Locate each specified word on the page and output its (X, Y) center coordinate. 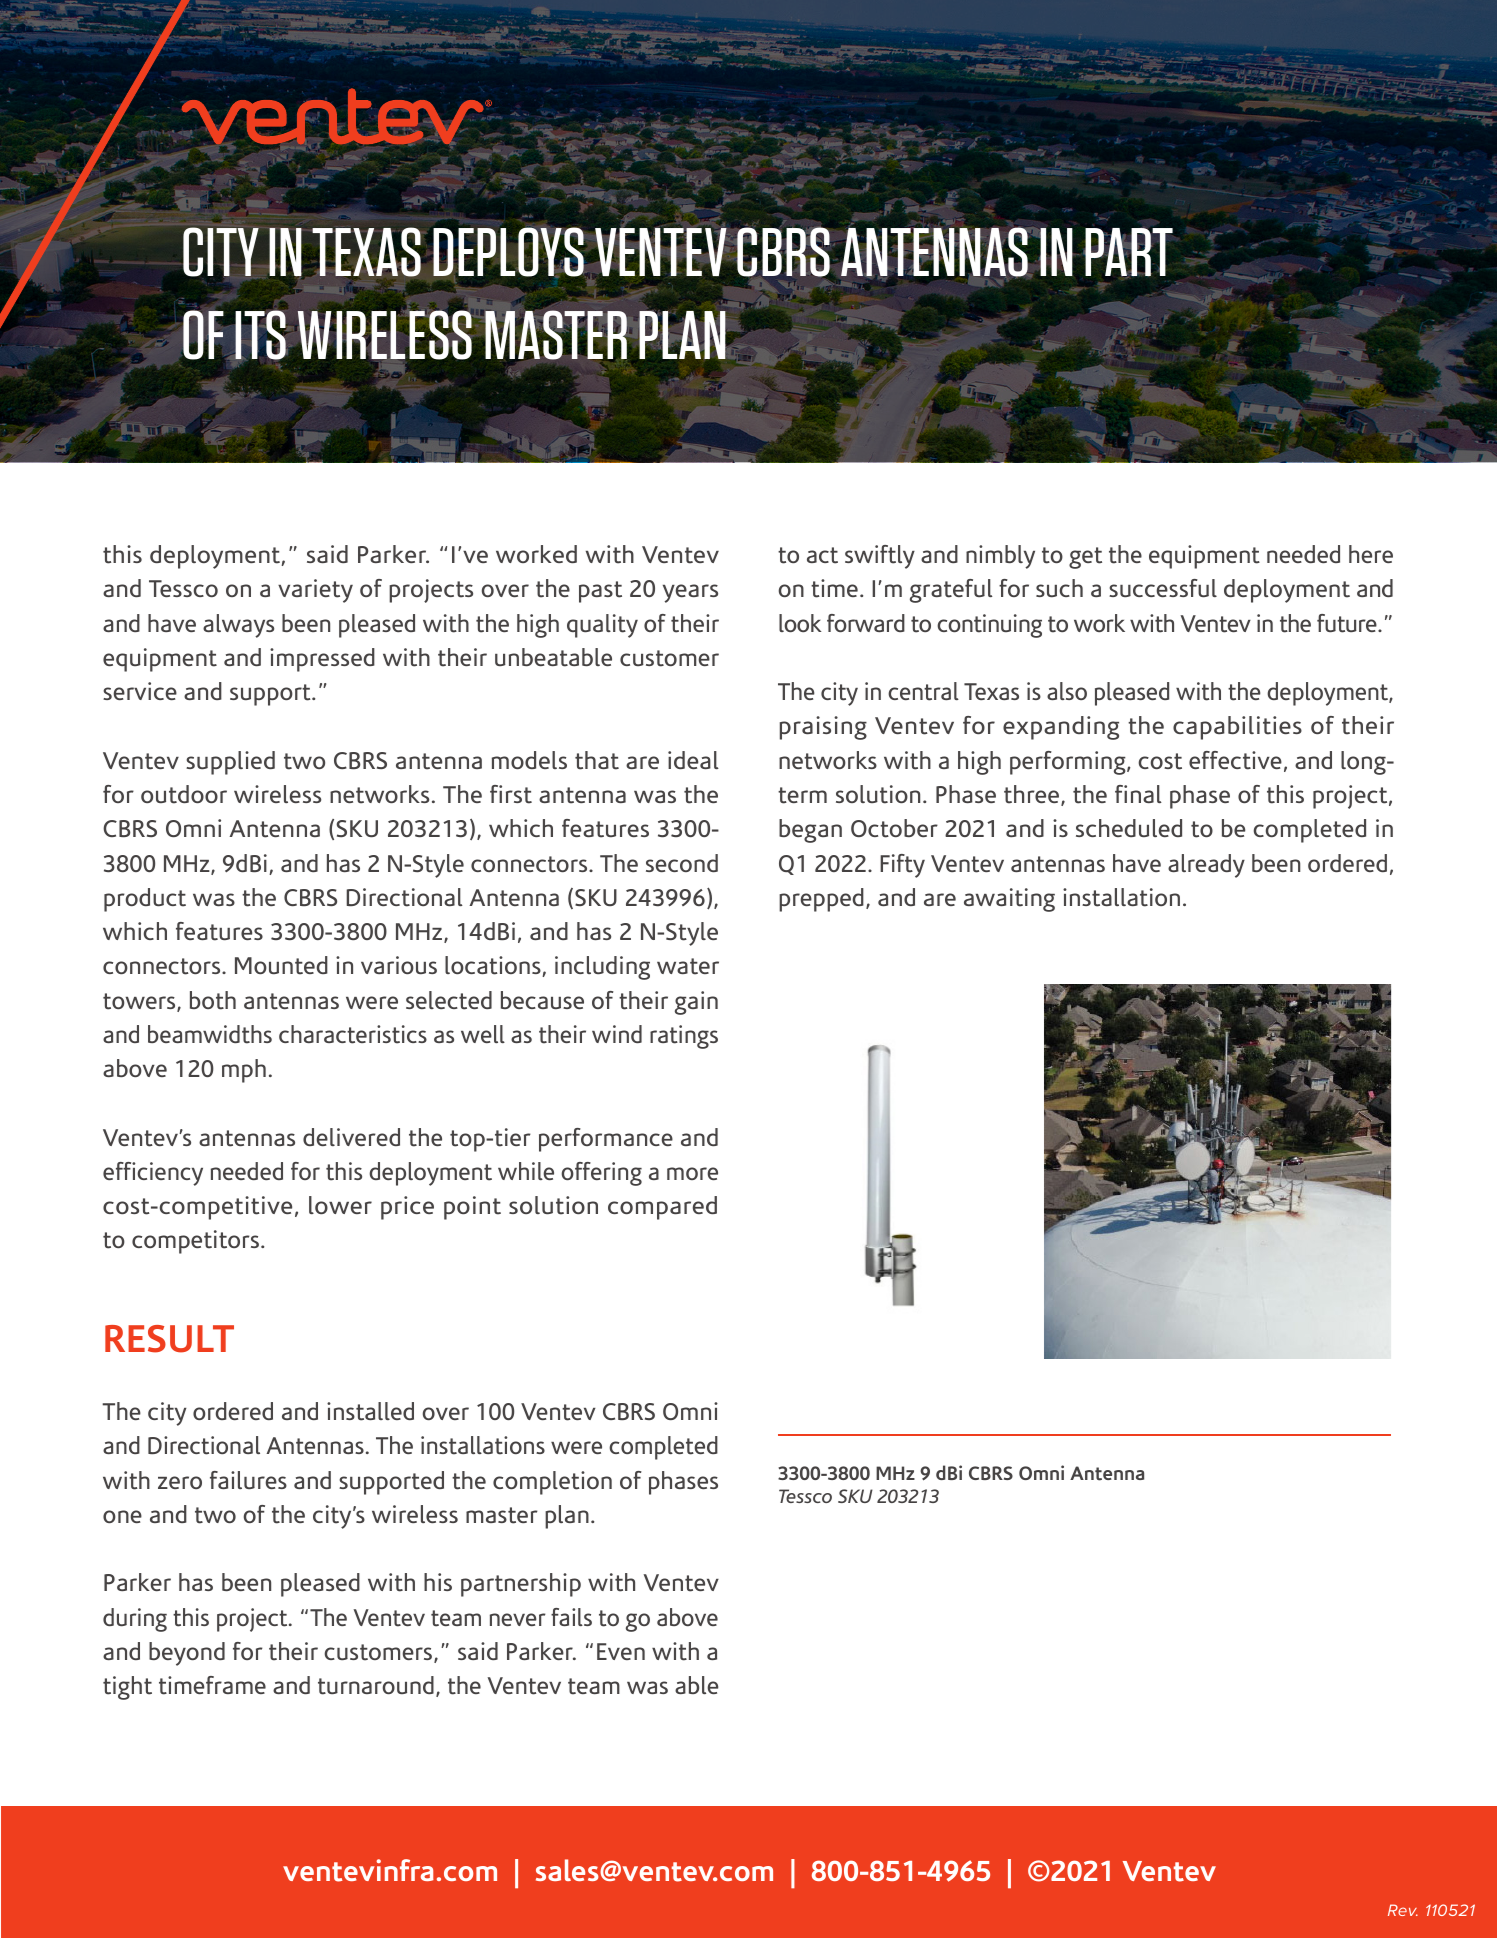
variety (315, 591)
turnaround (376, 1685)
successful (1163, 588)
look (800, 623)
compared (662, 1208)
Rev (1403, 1910)
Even (621, 1651)
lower (340, 1205)
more (692, 1173)
